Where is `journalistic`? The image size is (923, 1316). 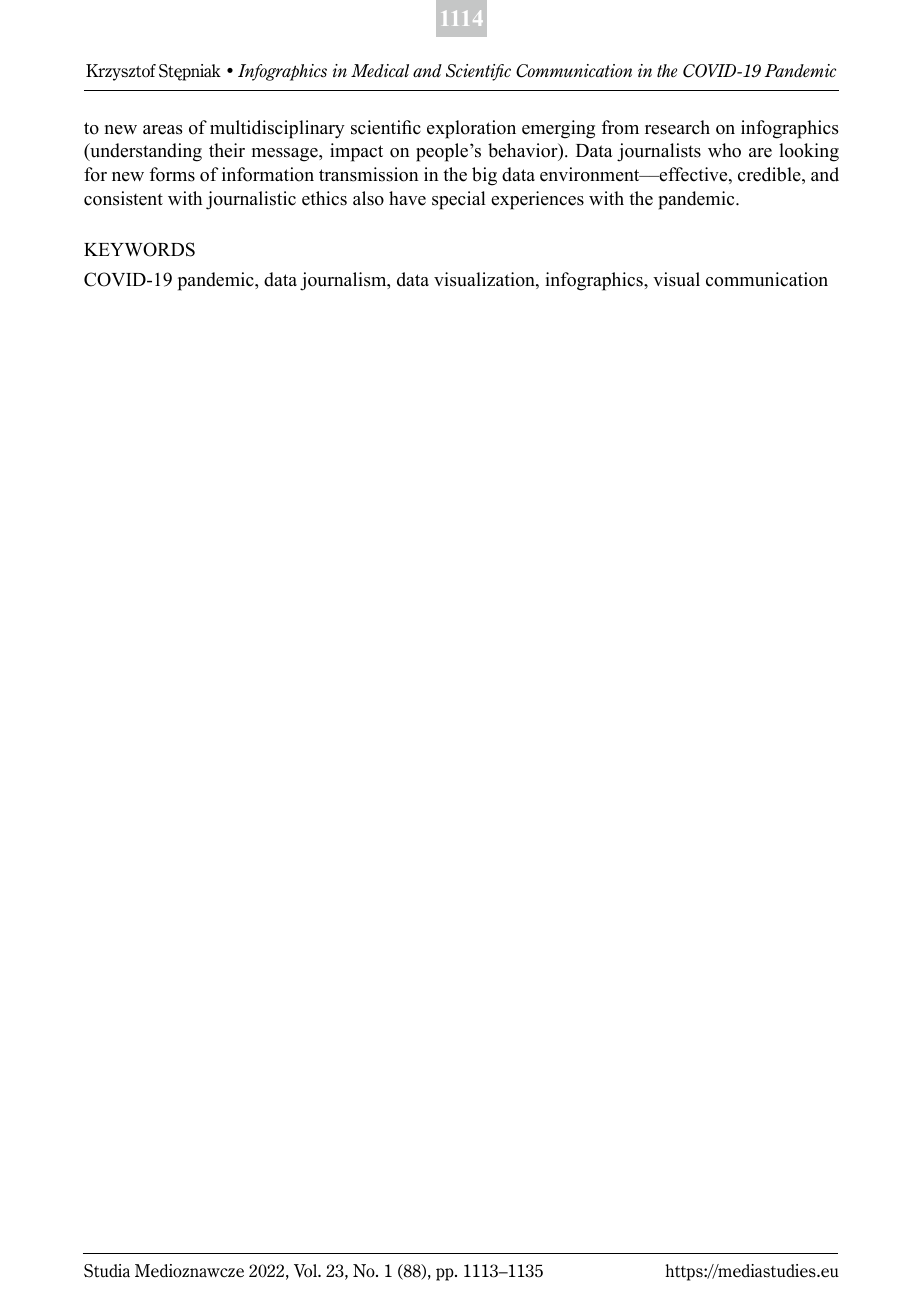
journalistic is located at coordinates (251, 200).
